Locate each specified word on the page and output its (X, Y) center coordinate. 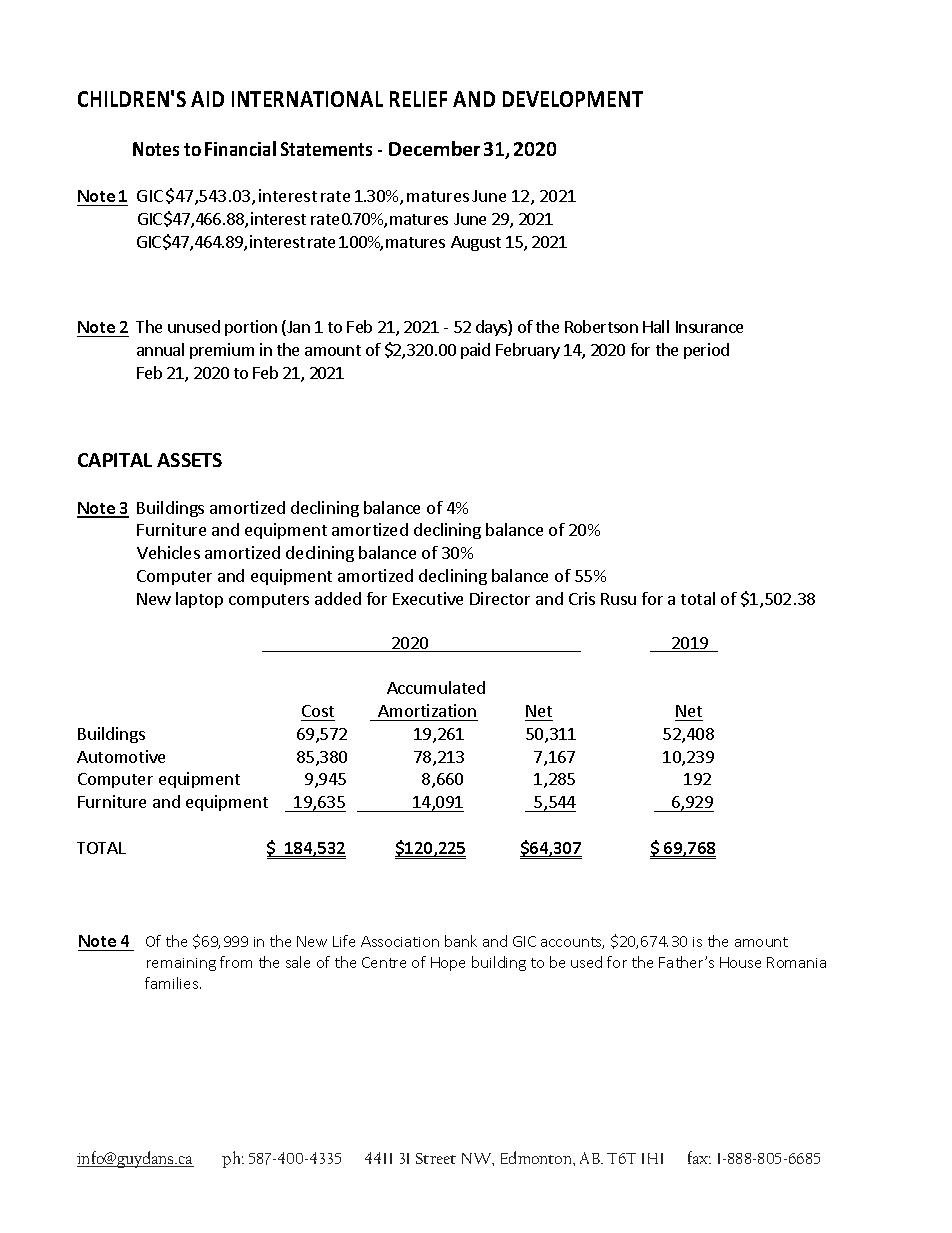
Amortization (427, 710)
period (706, 351)
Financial (240, 148)
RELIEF (418, 99)
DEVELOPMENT (573, 99)
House (740, 962)
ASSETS (189, 460)
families (173, 983)
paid (475, 351)
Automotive (121, 756)
